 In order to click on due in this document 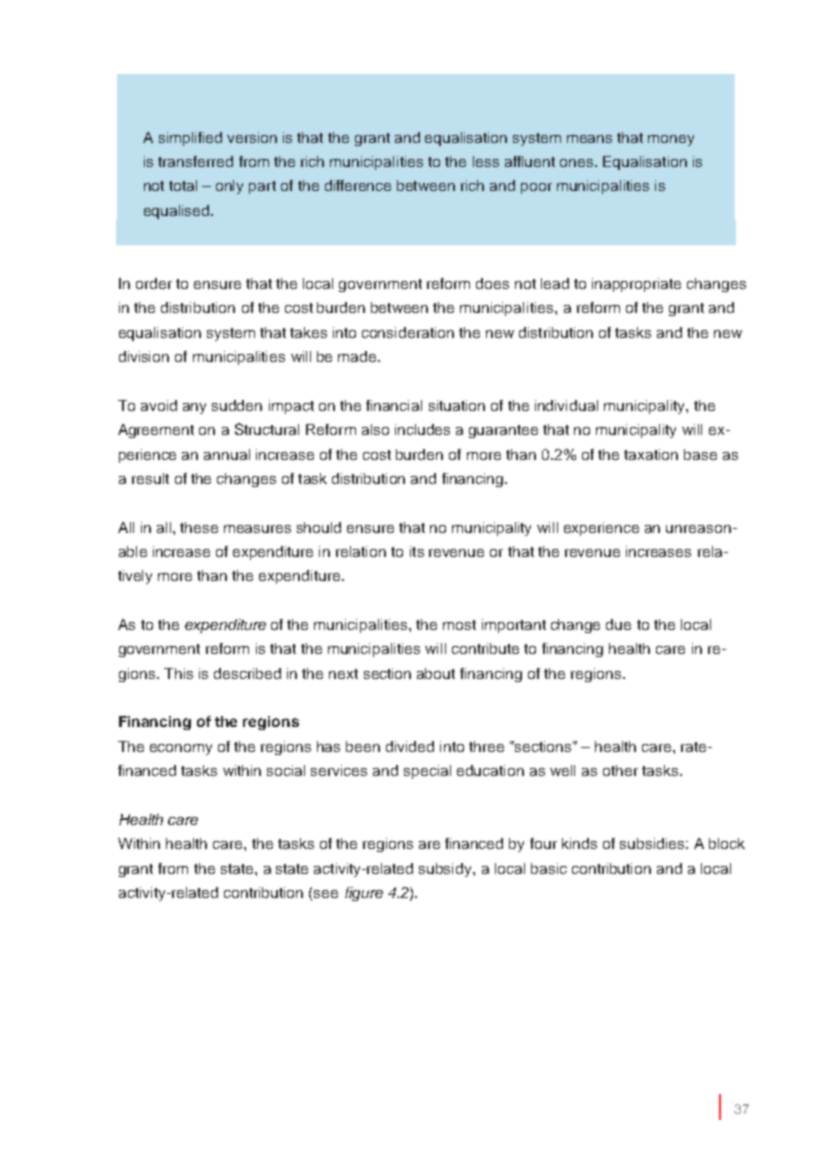, I will do `click(618, 624)`.
